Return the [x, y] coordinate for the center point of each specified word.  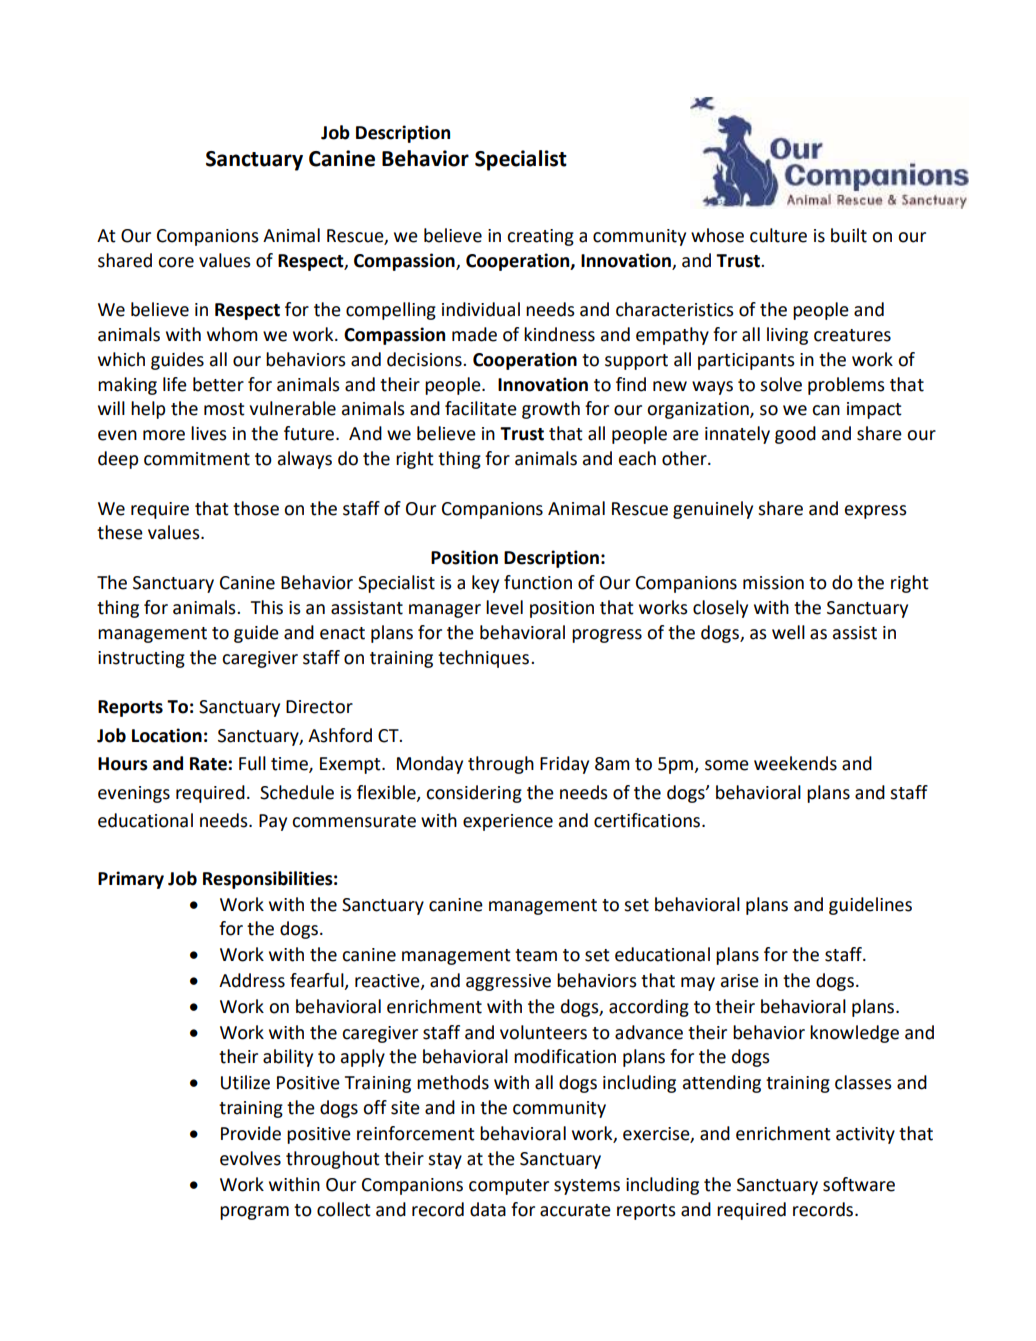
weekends [795, 763]
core [176, 262]
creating [540, 237]
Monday [430, 765]
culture [778, 235]
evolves [250, 1158]
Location [167, 735]
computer [509, 1187]
